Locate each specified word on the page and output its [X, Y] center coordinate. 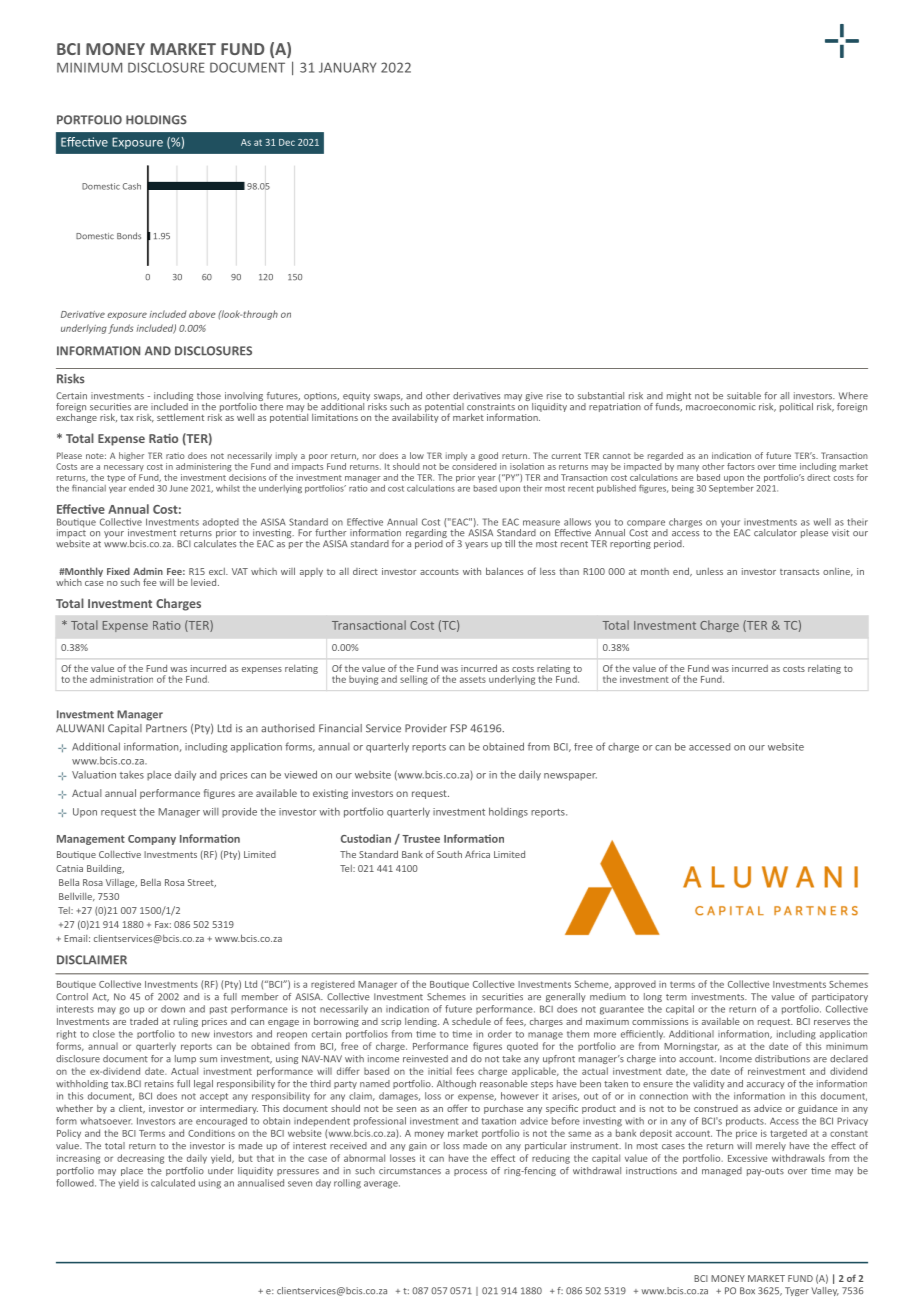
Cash [132, 186]
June [179, 488]
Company [152, 840]
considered [474, 465]
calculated [173, 1183]
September [731, 487]
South [449, 854]
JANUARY [347, 67]
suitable [744, 396]
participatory [840, 997]
